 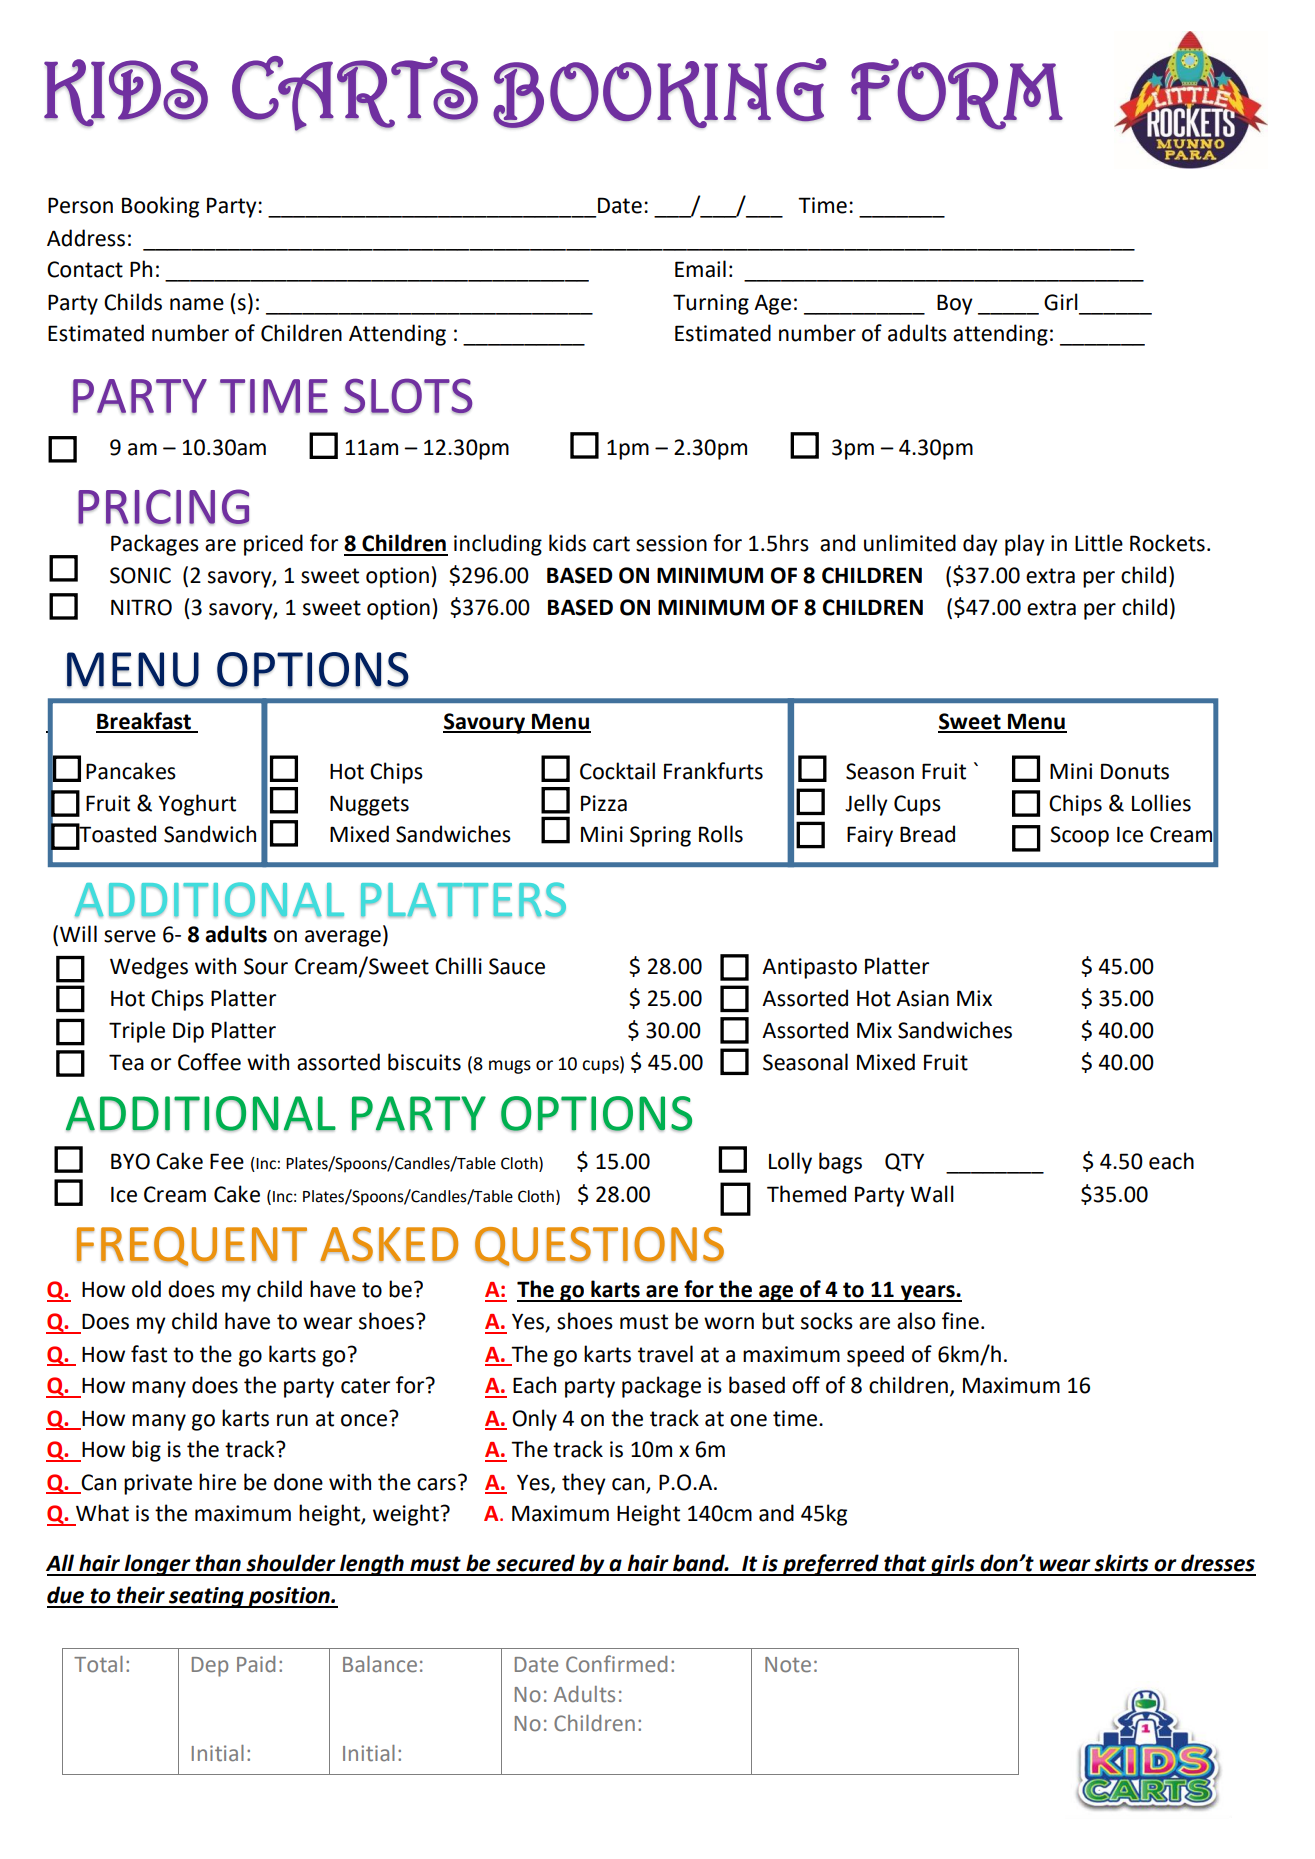 What do you see at coordinates (671, 543) in the screenshot?
I see `session` at bounding box center [671, 543].
